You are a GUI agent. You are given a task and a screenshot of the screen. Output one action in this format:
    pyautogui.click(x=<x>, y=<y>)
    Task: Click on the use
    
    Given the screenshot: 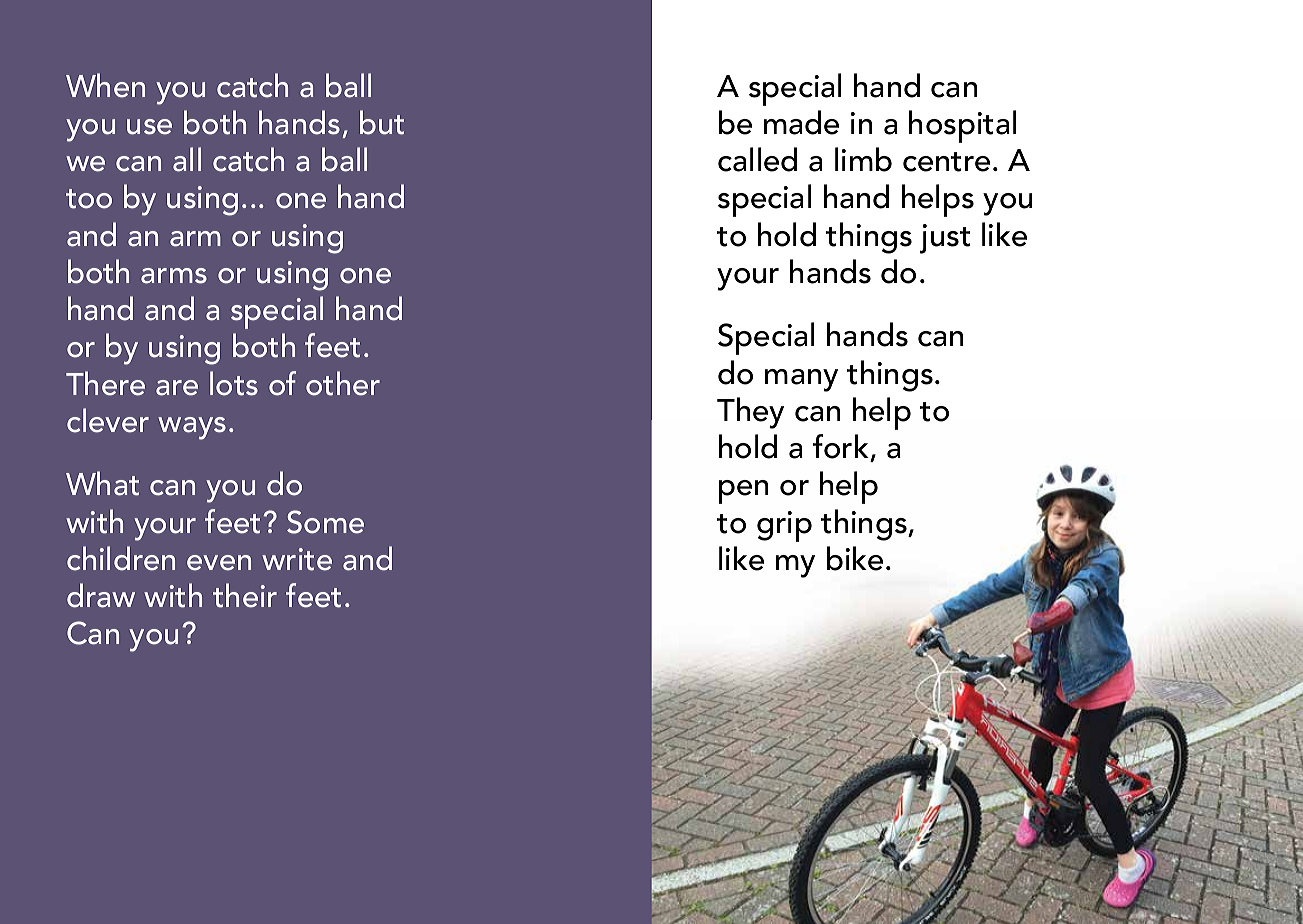 What is the action you would take?
    pyautogui.click(x=149, y=127)
